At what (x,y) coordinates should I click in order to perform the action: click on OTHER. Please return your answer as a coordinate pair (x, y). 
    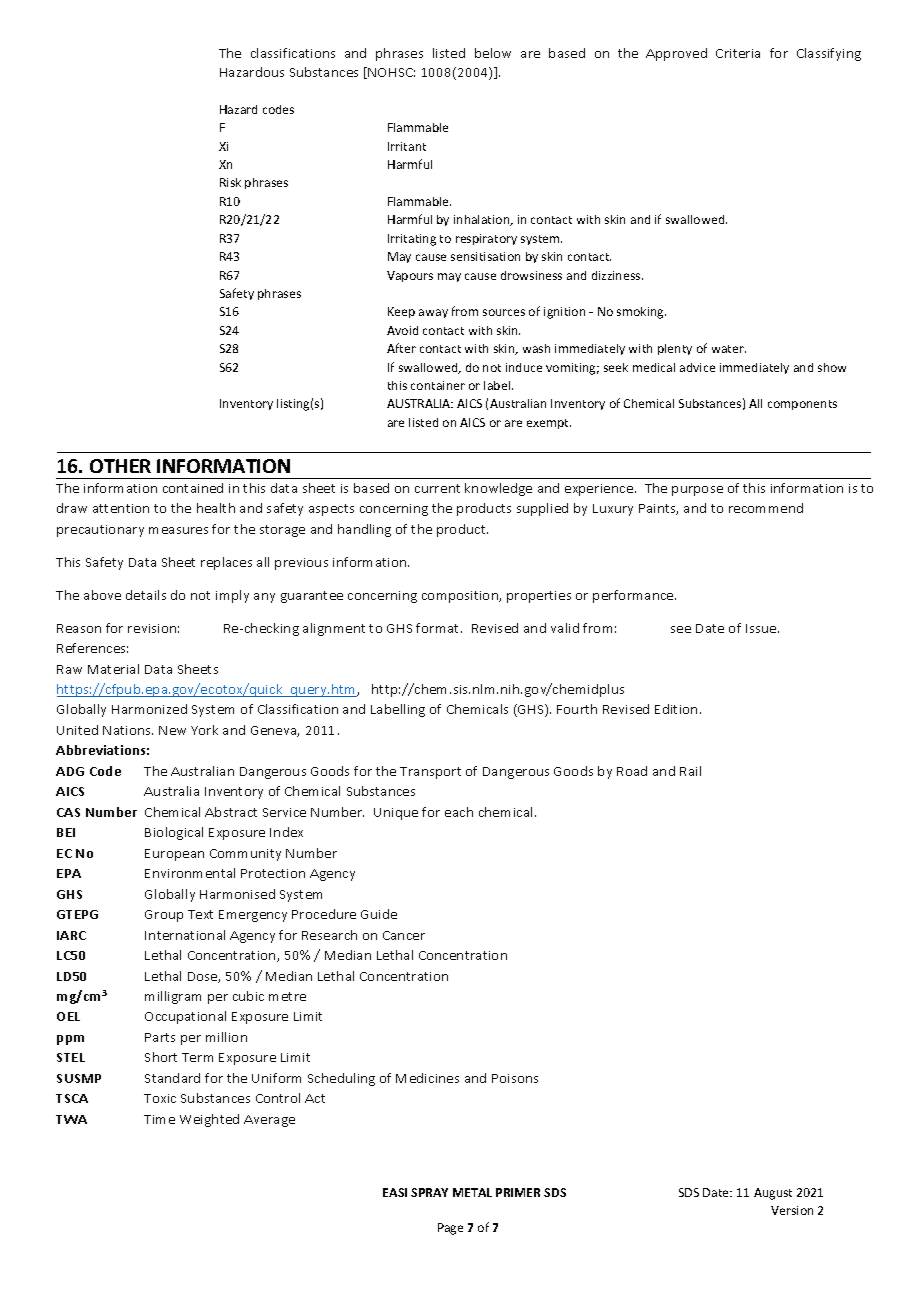
    Looking at the image, I should click on (120, 466).
